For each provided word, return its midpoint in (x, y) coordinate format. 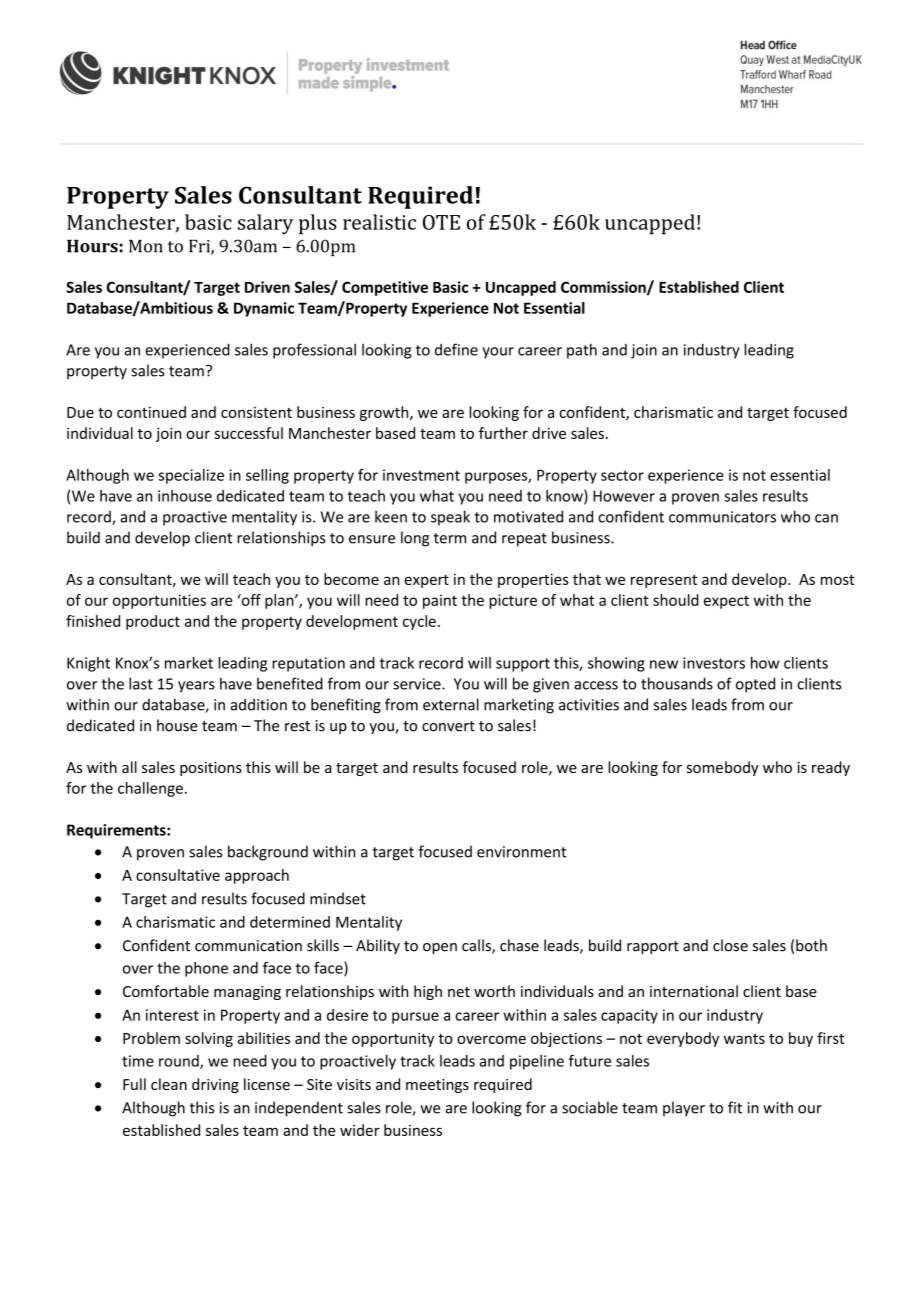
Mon (146, 246)
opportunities (159, 601)
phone (206, 969)
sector (622, 475)
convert (448, 726)
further (503, 433)
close (730, 945)
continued (151, 412)
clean (169, 1084)
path (582, 351)
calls (477, 946)
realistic (379, 222)
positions (211, 769)
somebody (723, 768)
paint (440, 601)
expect (726, 602)
